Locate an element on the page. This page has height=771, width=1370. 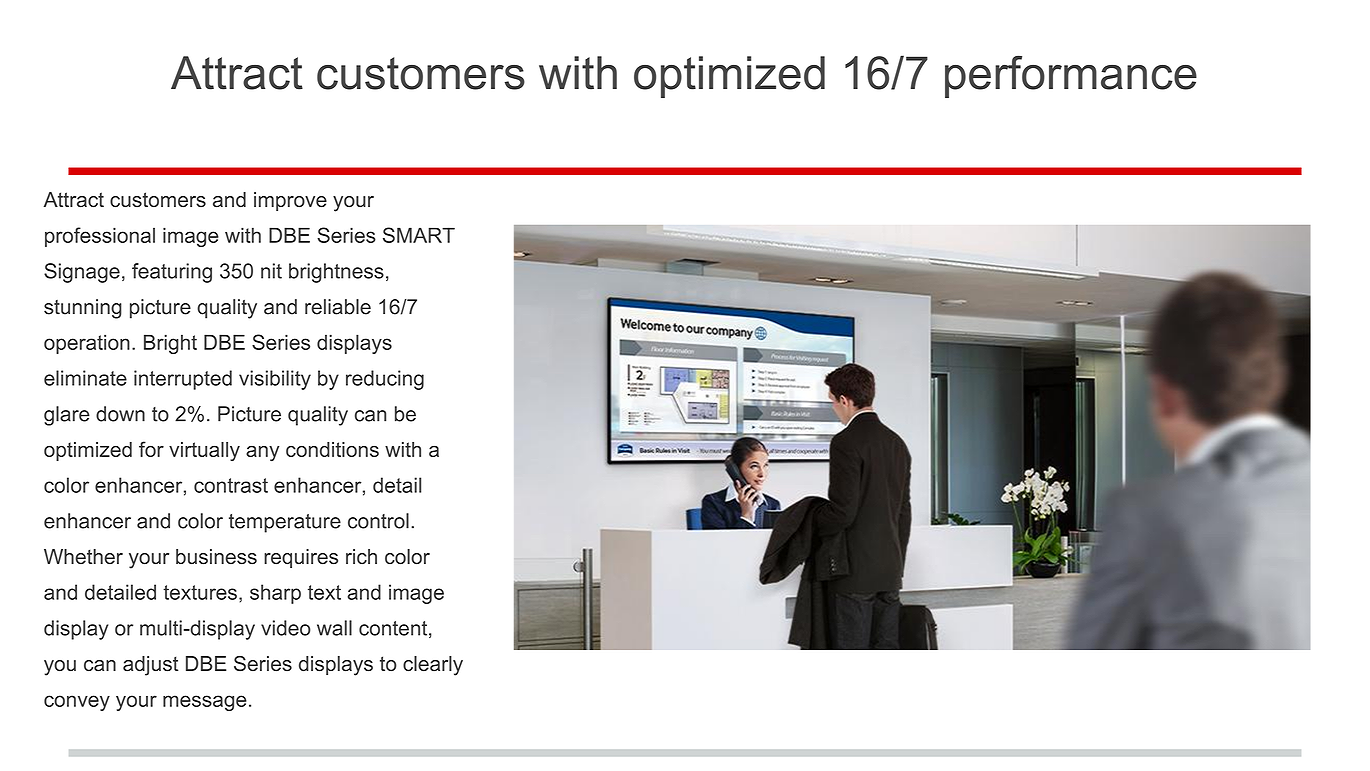
improve is located at coordinates (290, 201).
